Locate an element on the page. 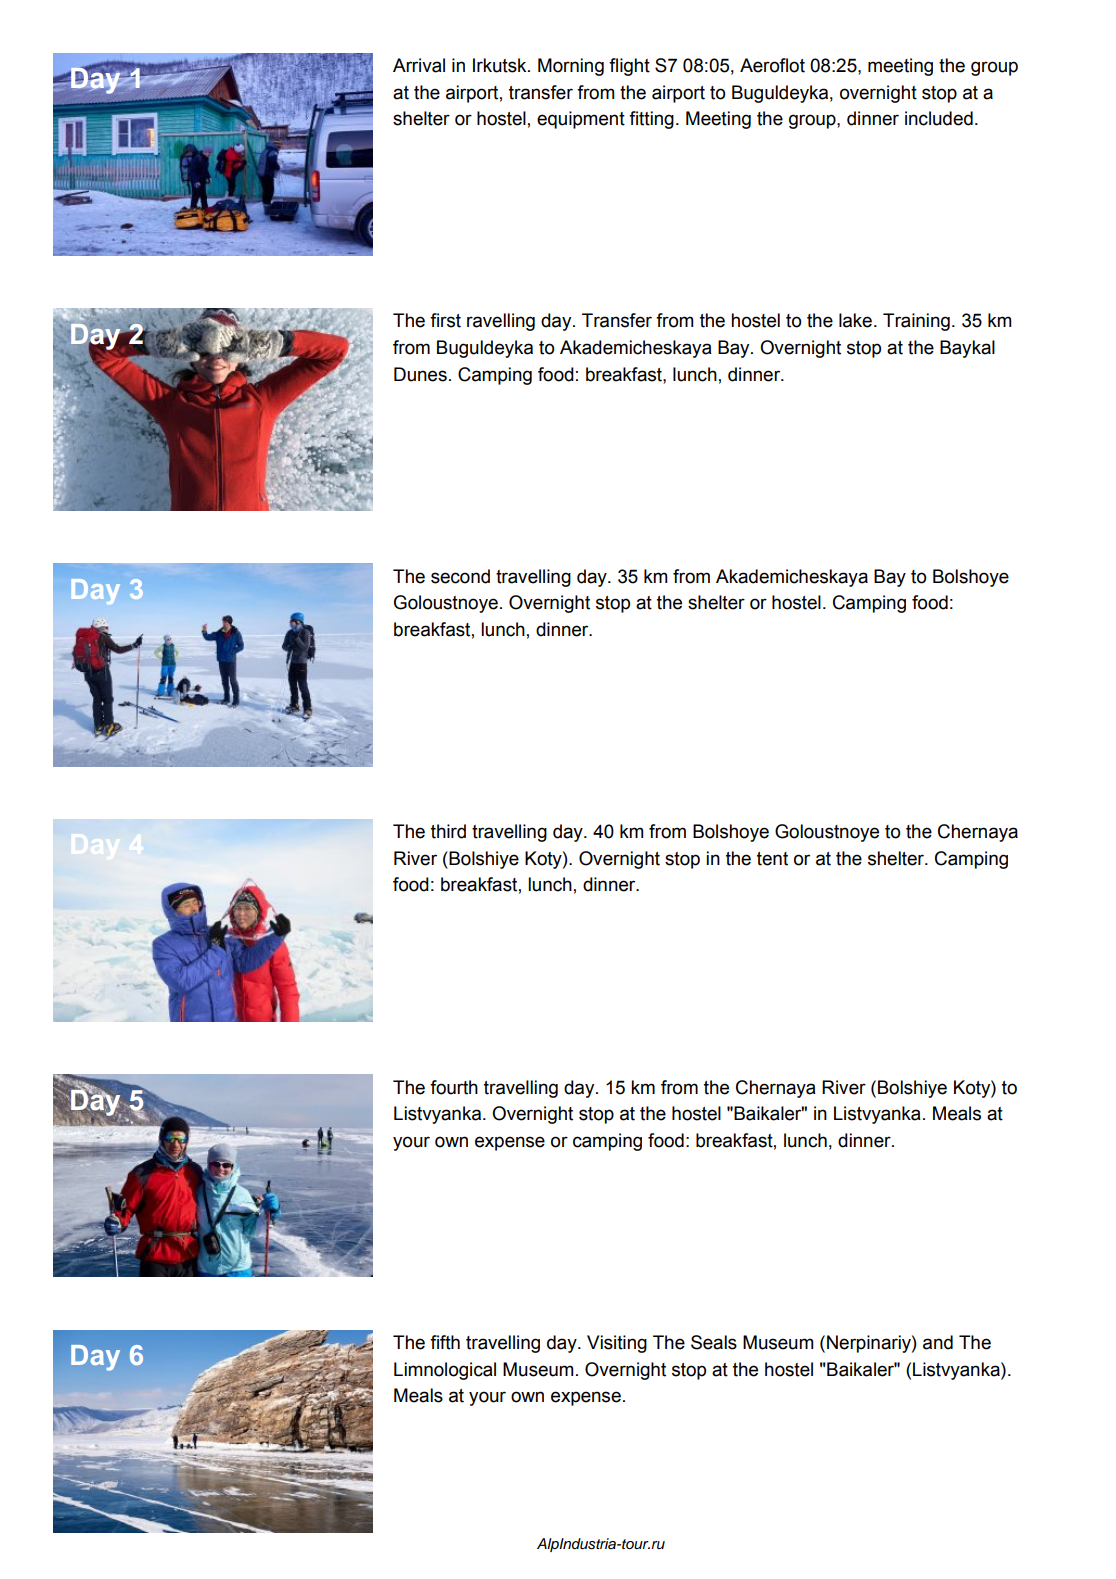 This image has width=1116, height=1579. lake is located at coordinates (855, 320).
